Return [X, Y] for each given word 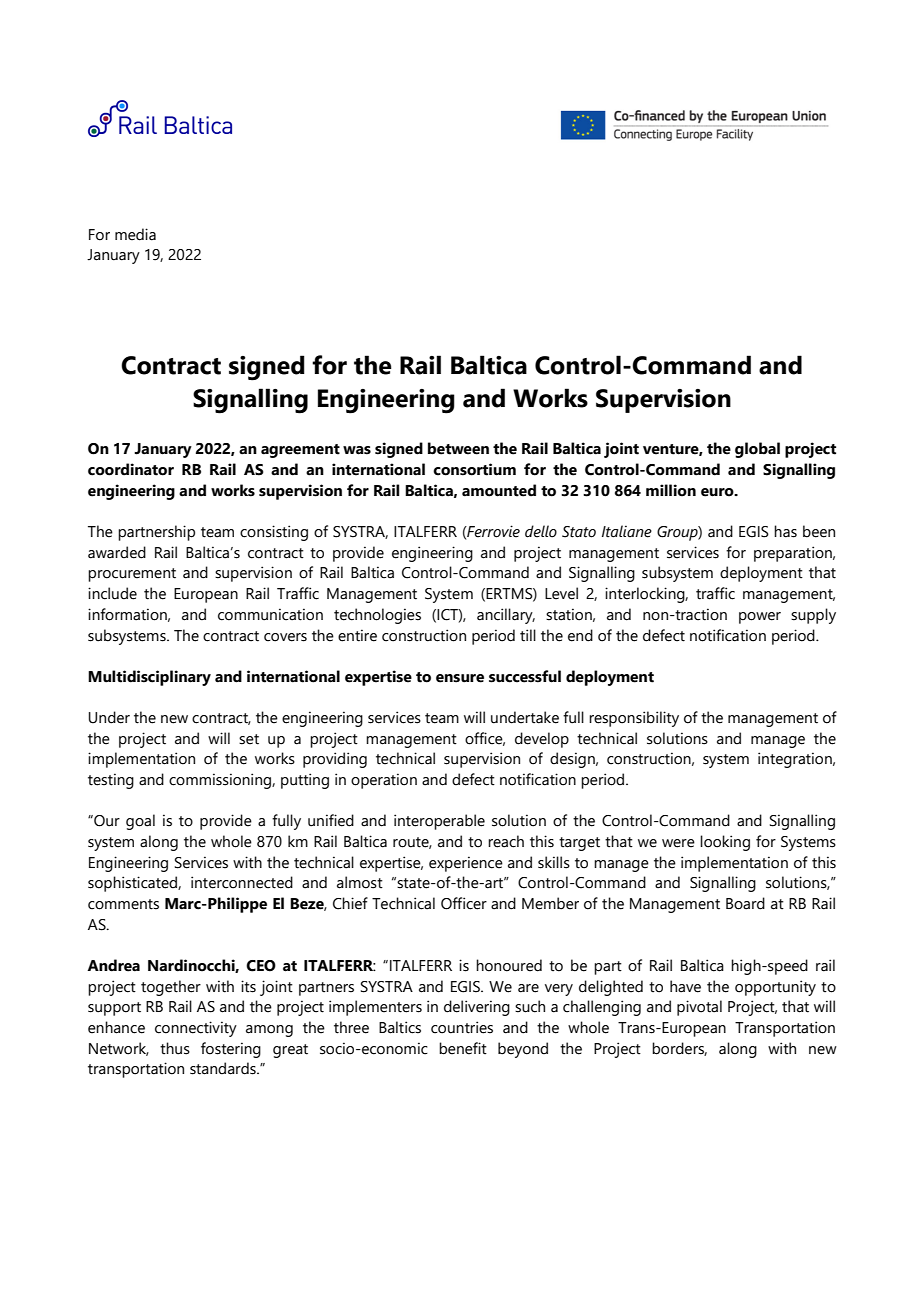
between [458, 448]
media [135, 234]
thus [175, 1048]
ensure [460, 678]
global [757, 450]
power [760, 618]
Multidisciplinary [149, 678]
